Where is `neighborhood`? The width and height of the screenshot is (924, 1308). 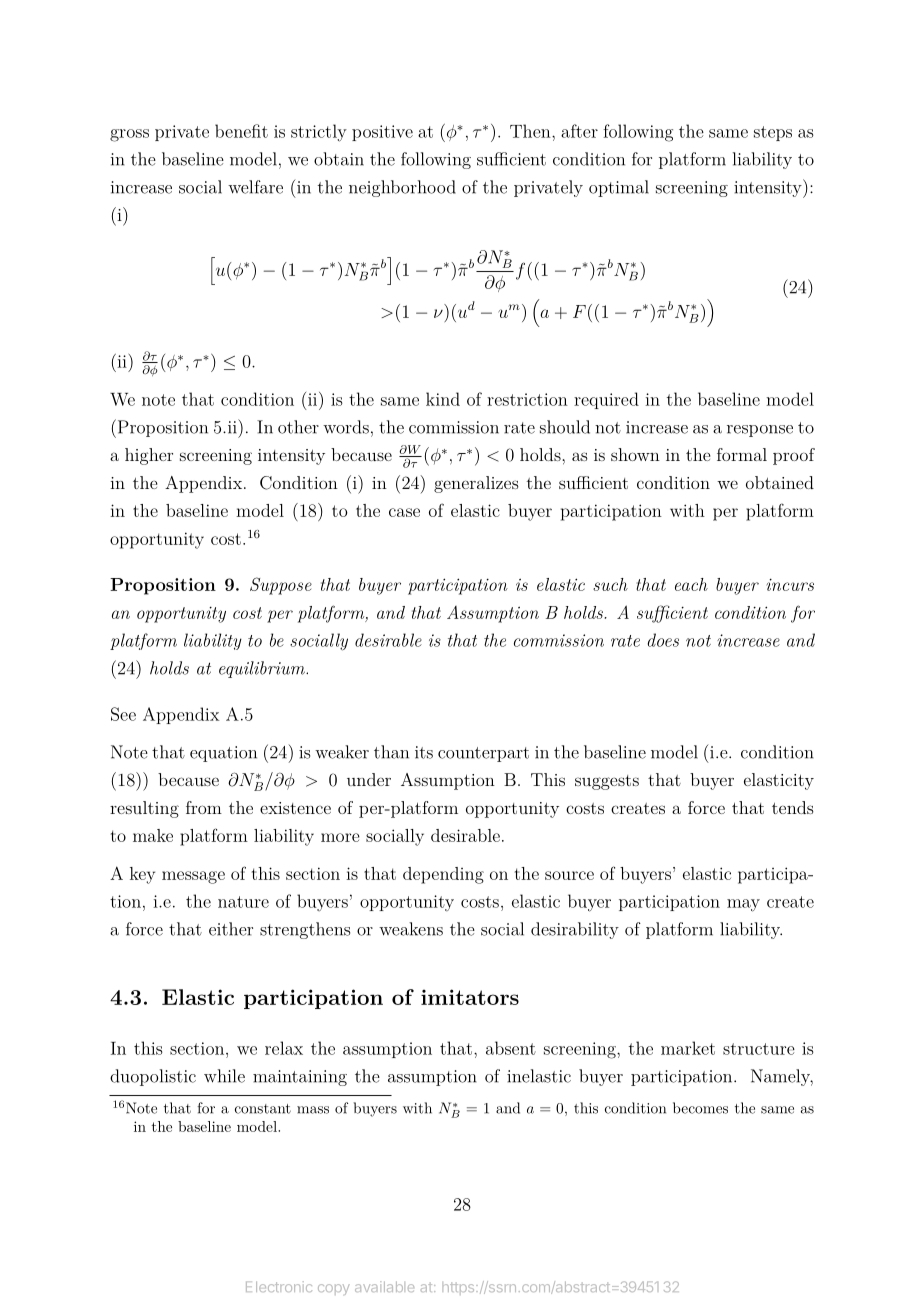 neighborhood is located at coordinates (402, 188).
